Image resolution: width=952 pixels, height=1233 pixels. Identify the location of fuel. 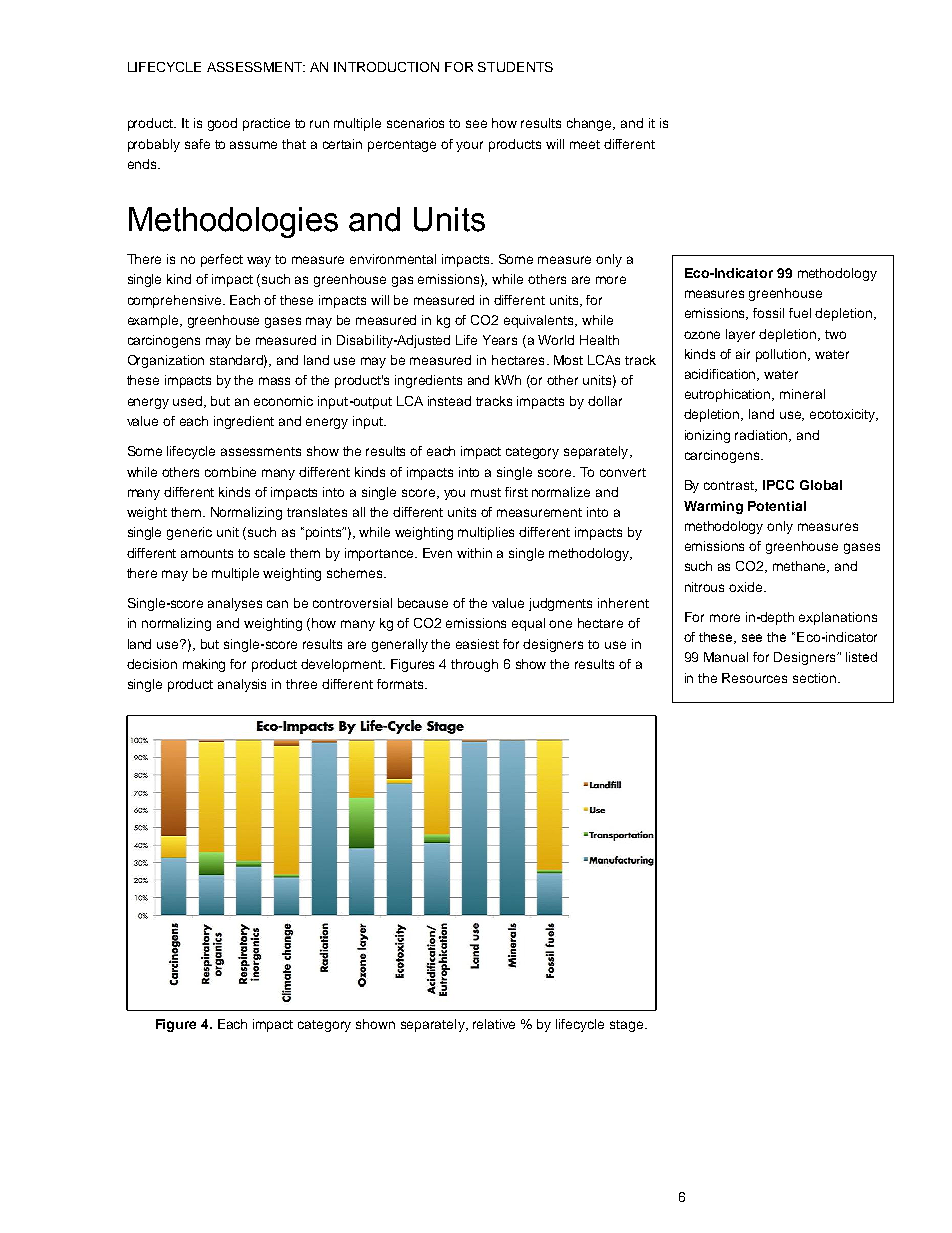
(800, 313).
